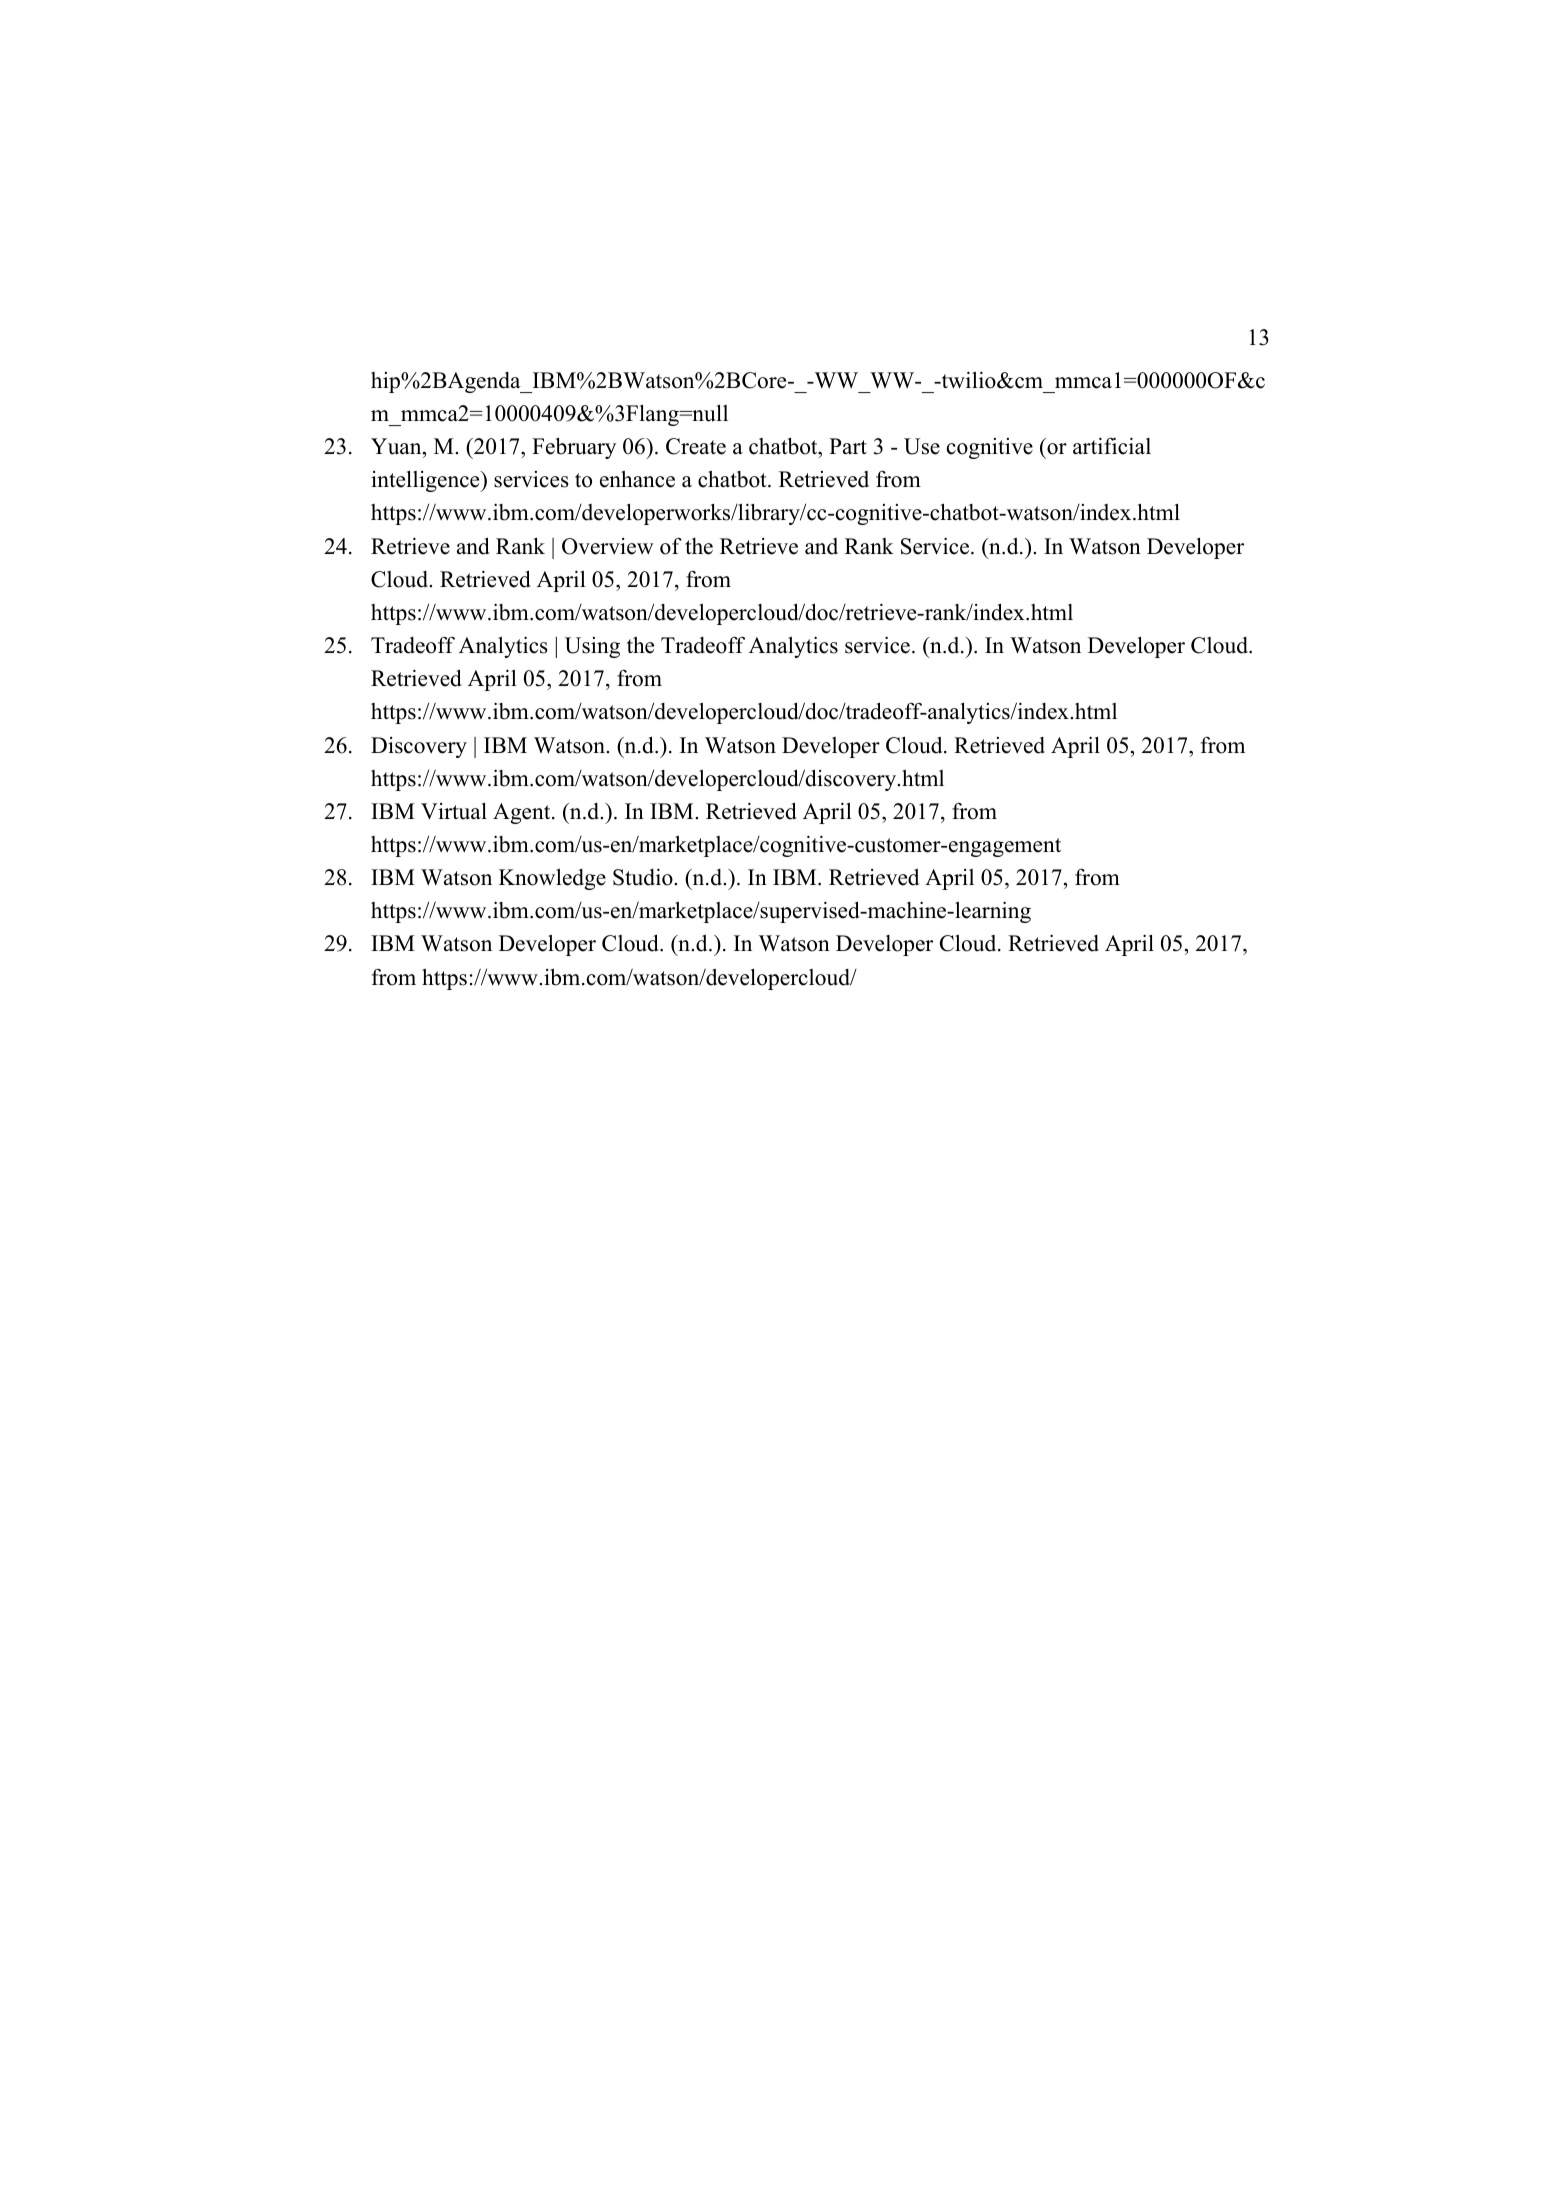 This page has height=2193, width=1549. What do you see at coordinates (426, 481) in the page?
I see `intelligence` at bounding box center [426, 481].
